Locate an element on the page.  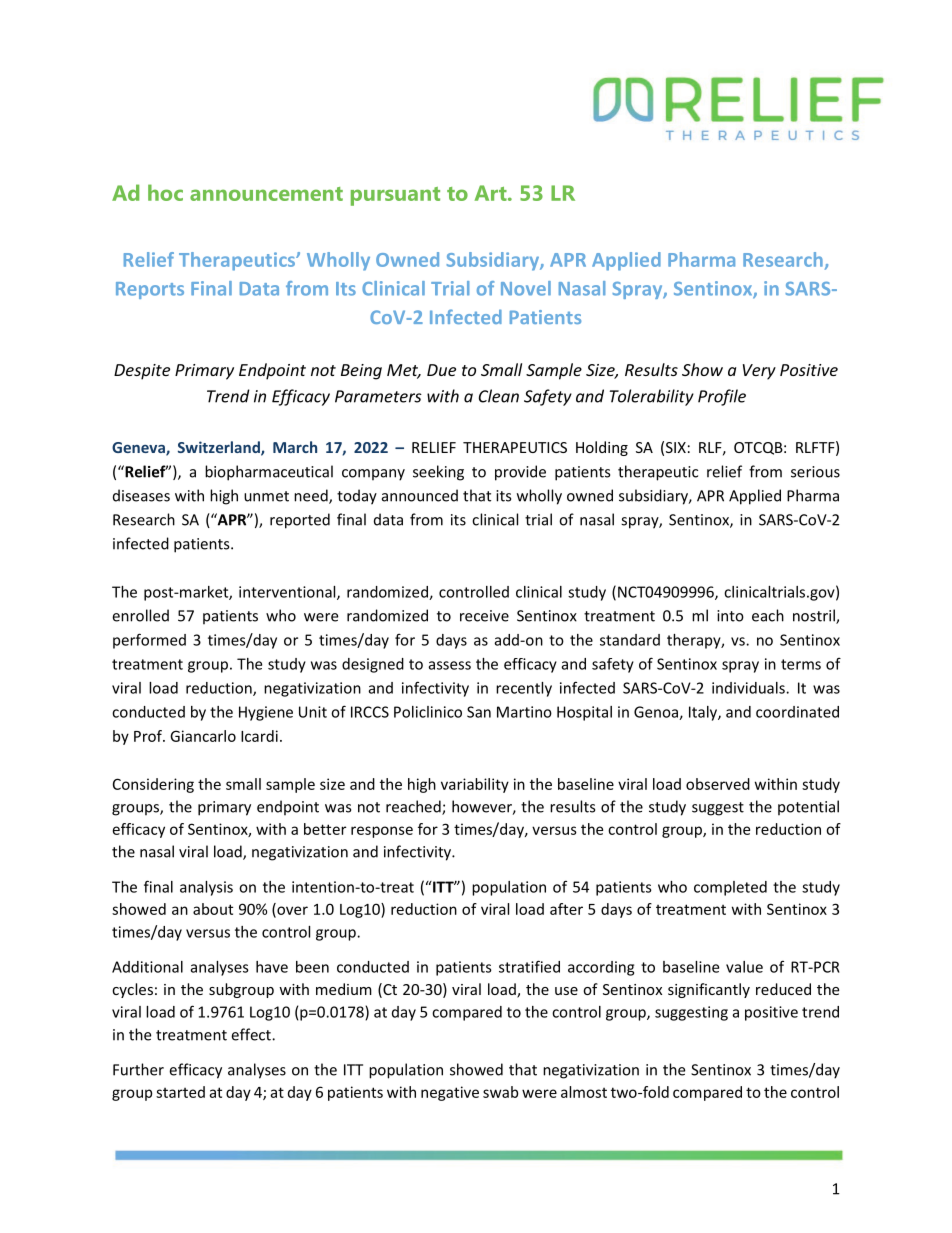
pursuant is located at coordinates (395, 196).
